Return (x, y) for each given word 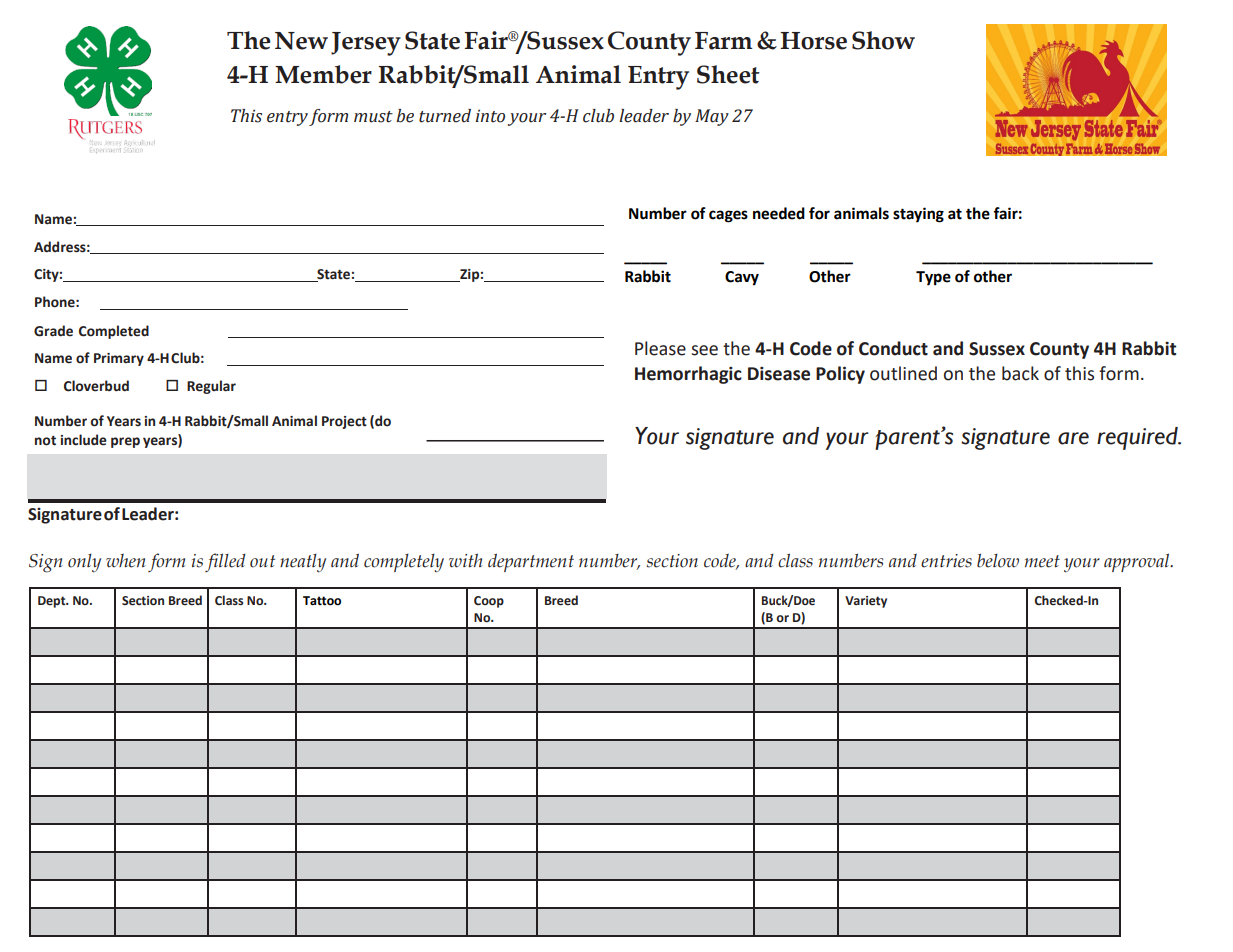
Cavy (742, 278)
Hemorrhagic (688, 375)
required (1138, 438)
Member (323, 74)
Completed (114, 332)
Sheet (728, 74)
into (490, 116)
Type (933, 278)
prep (125, 442)
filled (225, 562)
